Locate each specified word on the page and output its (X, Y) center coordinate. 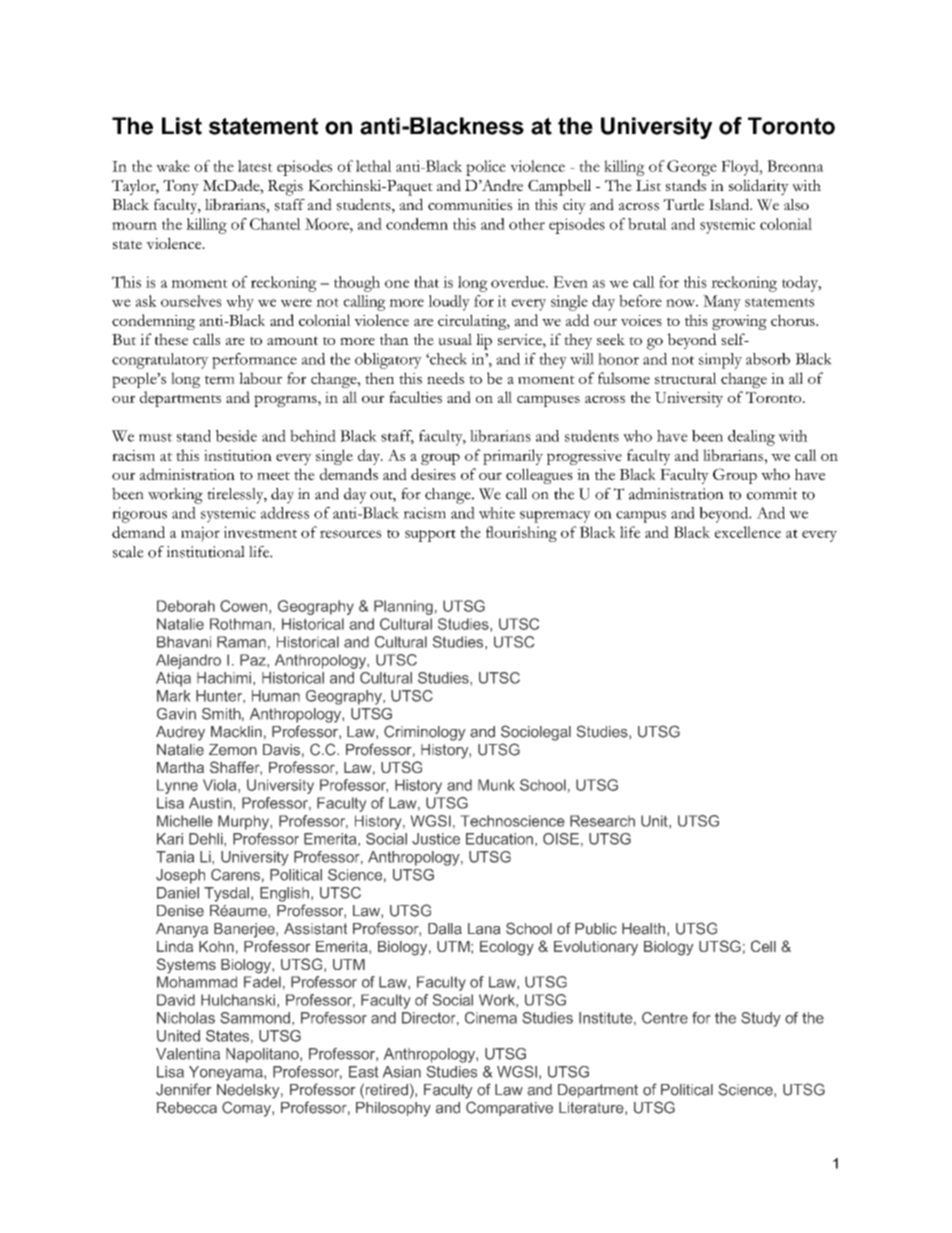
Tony (181, 187)
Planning (403, 607)
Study (761, 1019)
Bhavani (184, 642)
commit (772, 494)
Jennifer (184, 1089)
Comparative (509, 1108)
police (486, 168)
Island (730, 204)
